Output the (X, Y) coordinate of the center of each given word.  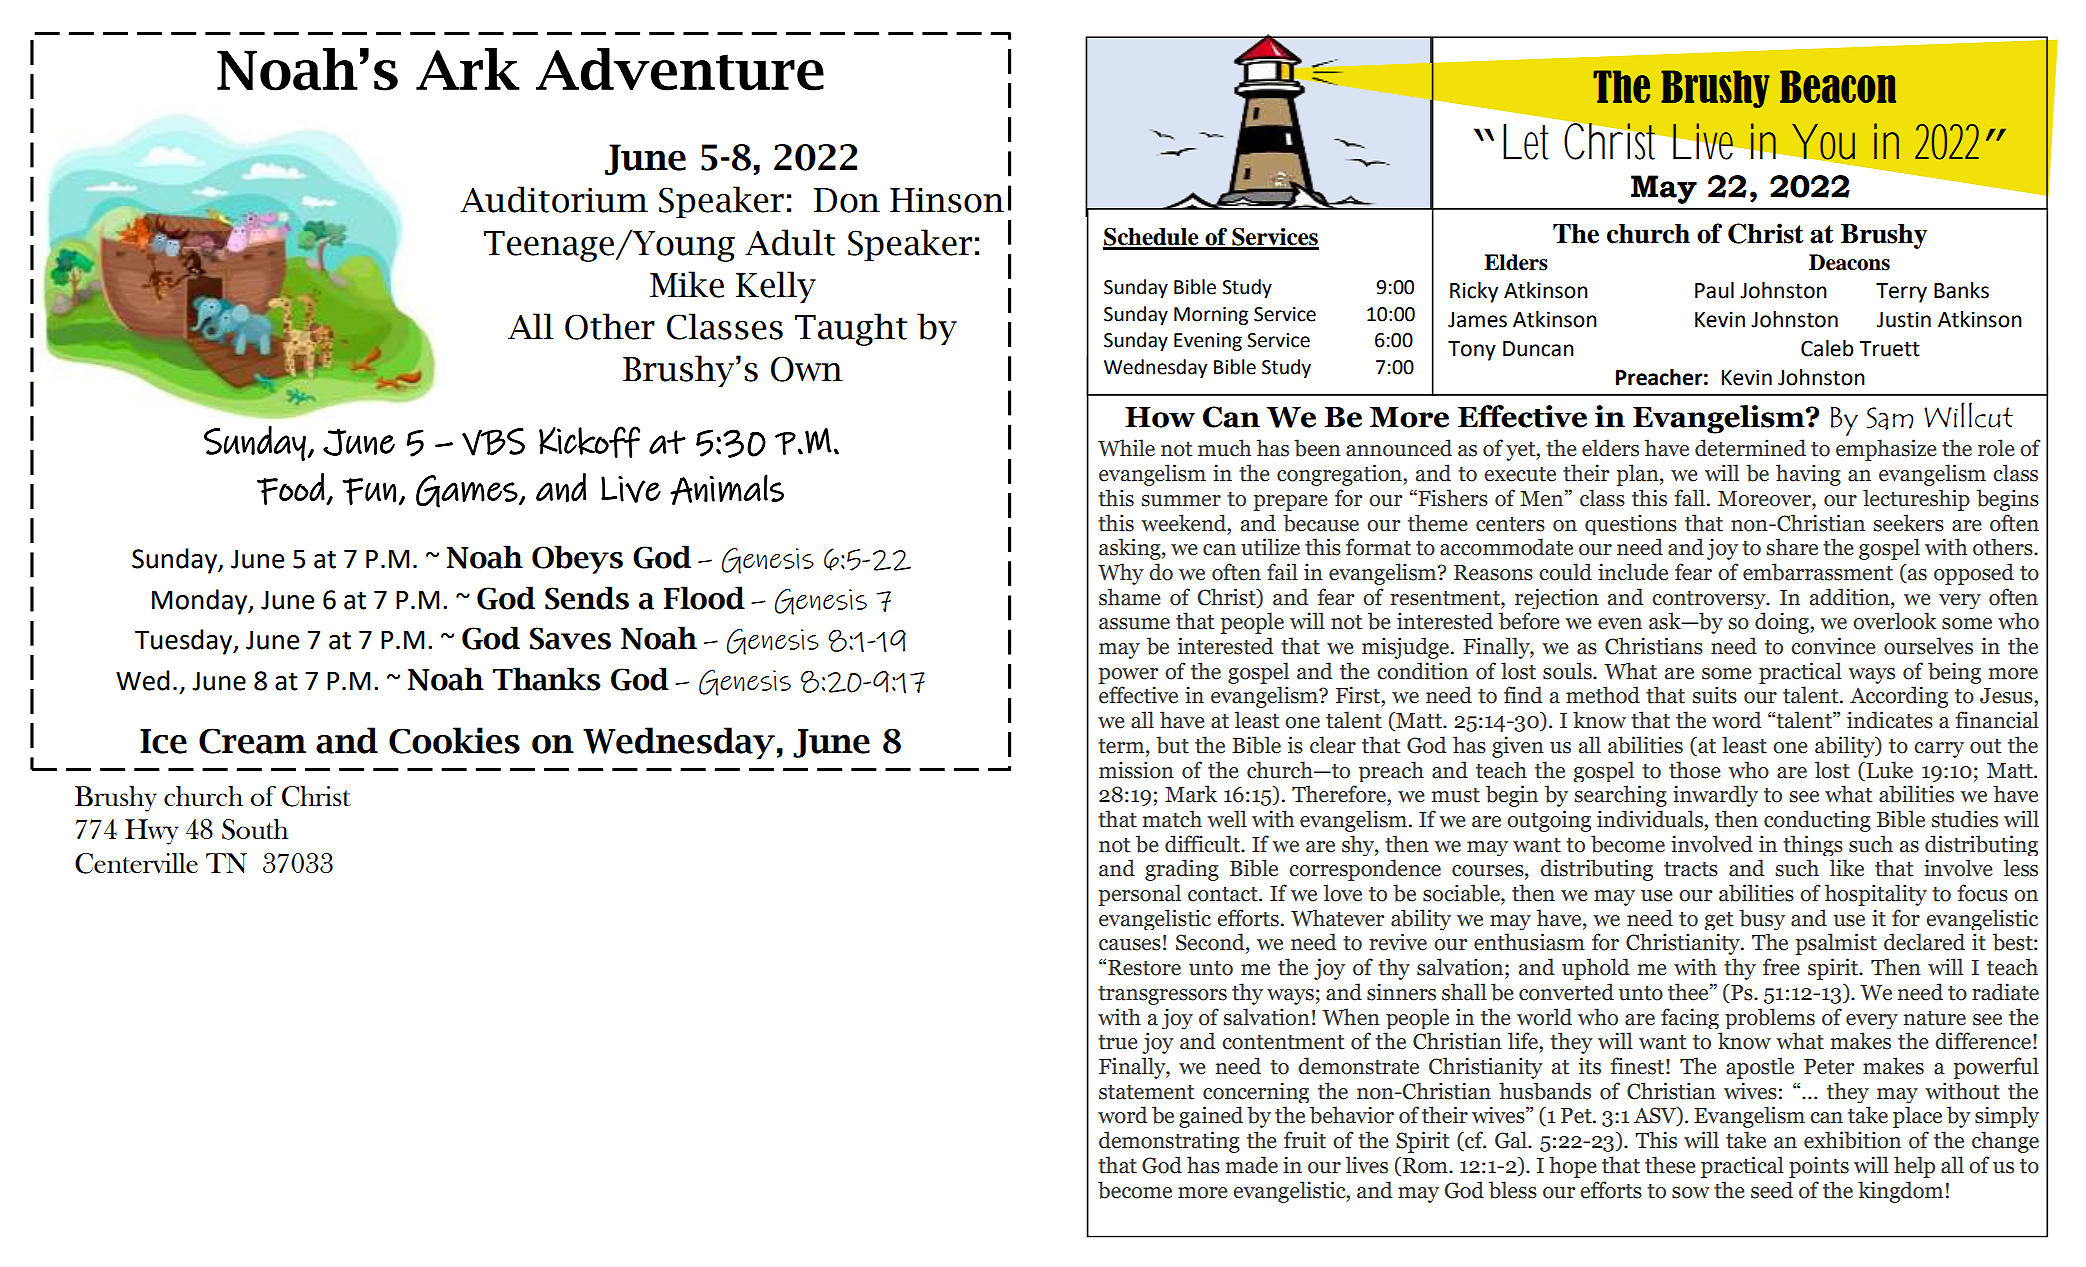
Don (847, 200)
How (1160, 417)
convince (1833, 646)
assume (1134, 624)
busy (1762, 919)
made (1252, 1165)
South (255, 829)
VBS (493, 442)
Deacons (1849, 262)
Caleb (1827, 348)
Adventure (680, 69)
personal (1139, 895)
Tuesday (185, 642)
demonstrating (1169, 1142)
